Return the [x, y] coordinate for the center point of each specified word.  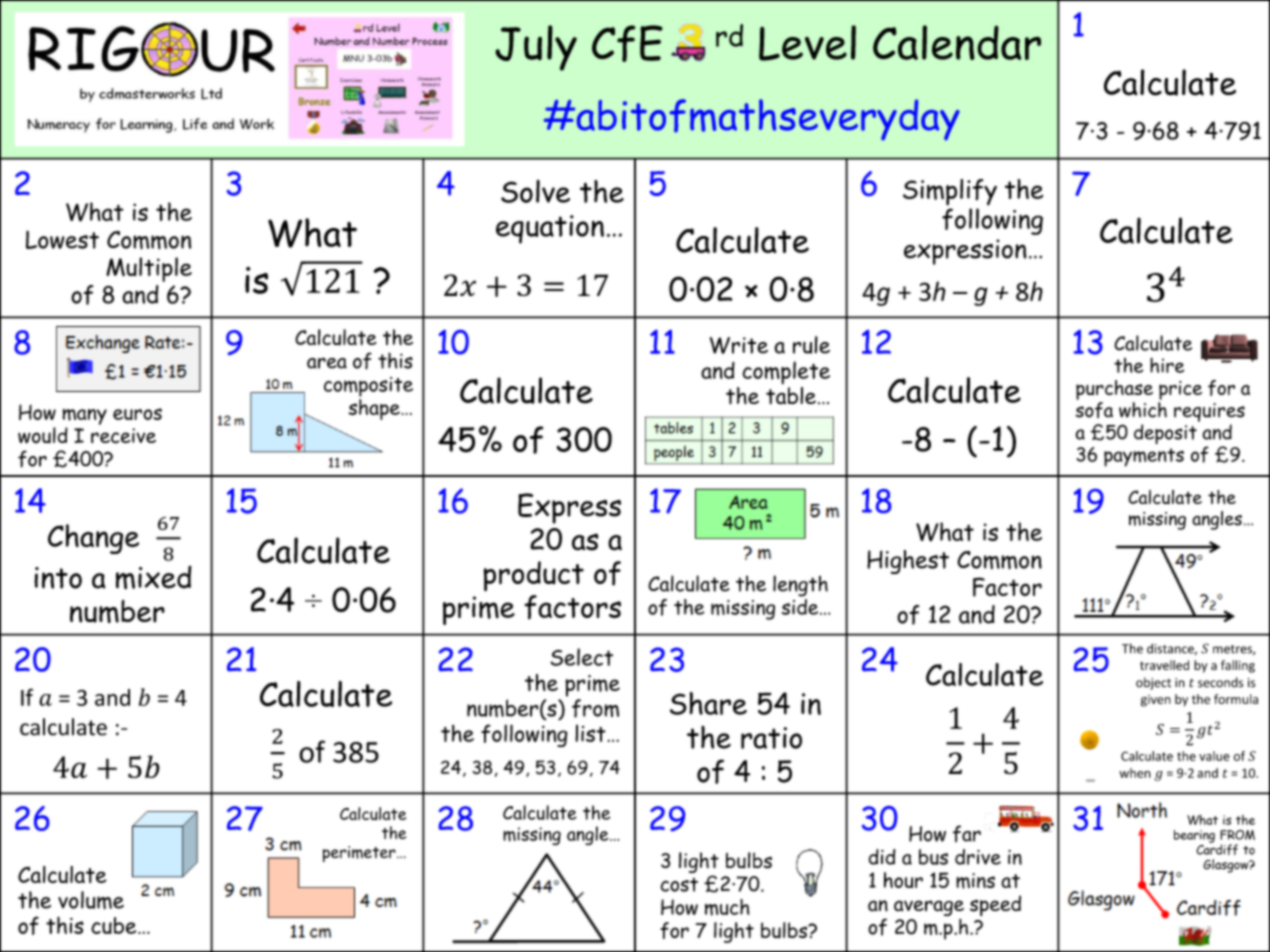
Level [807, 43]
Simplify [950, 192]
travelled [1164, 665]
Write [739, 345]
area [327, 363]
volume [91, 900]
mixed [154, 578]
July [536, 48]
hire [1167, 365]
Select [581, 657]
